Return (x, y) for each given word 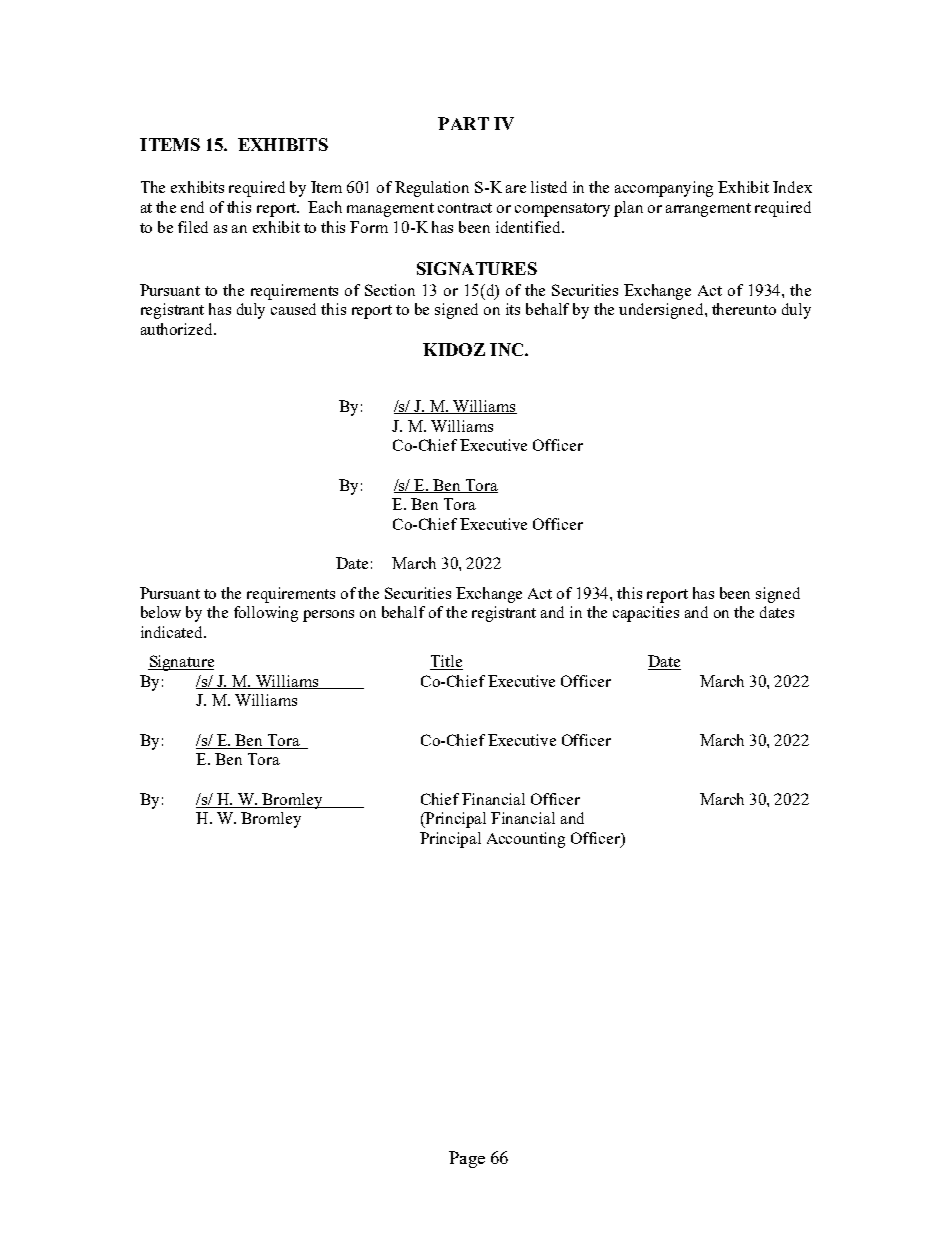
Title (446, 662)
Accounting (526, 840)
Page (467, 1159)
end (192, 207)
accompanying (664, 189)
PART (463, 123)
